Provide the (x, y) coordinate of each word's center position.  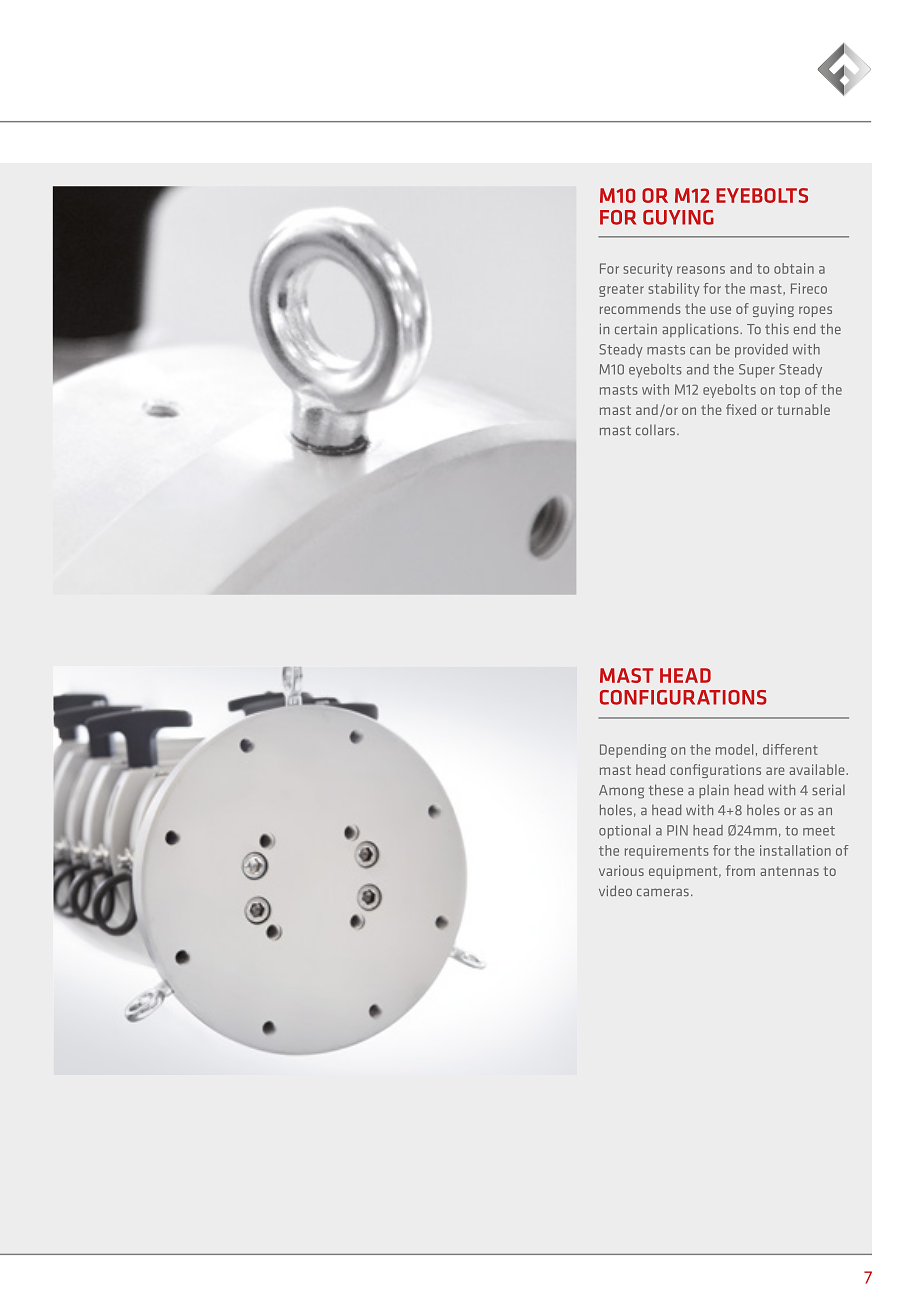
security (647, 270)
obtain (794, 268)
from (740, 870)
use (721, 310)
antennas (789, 871)
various (621, 870)
